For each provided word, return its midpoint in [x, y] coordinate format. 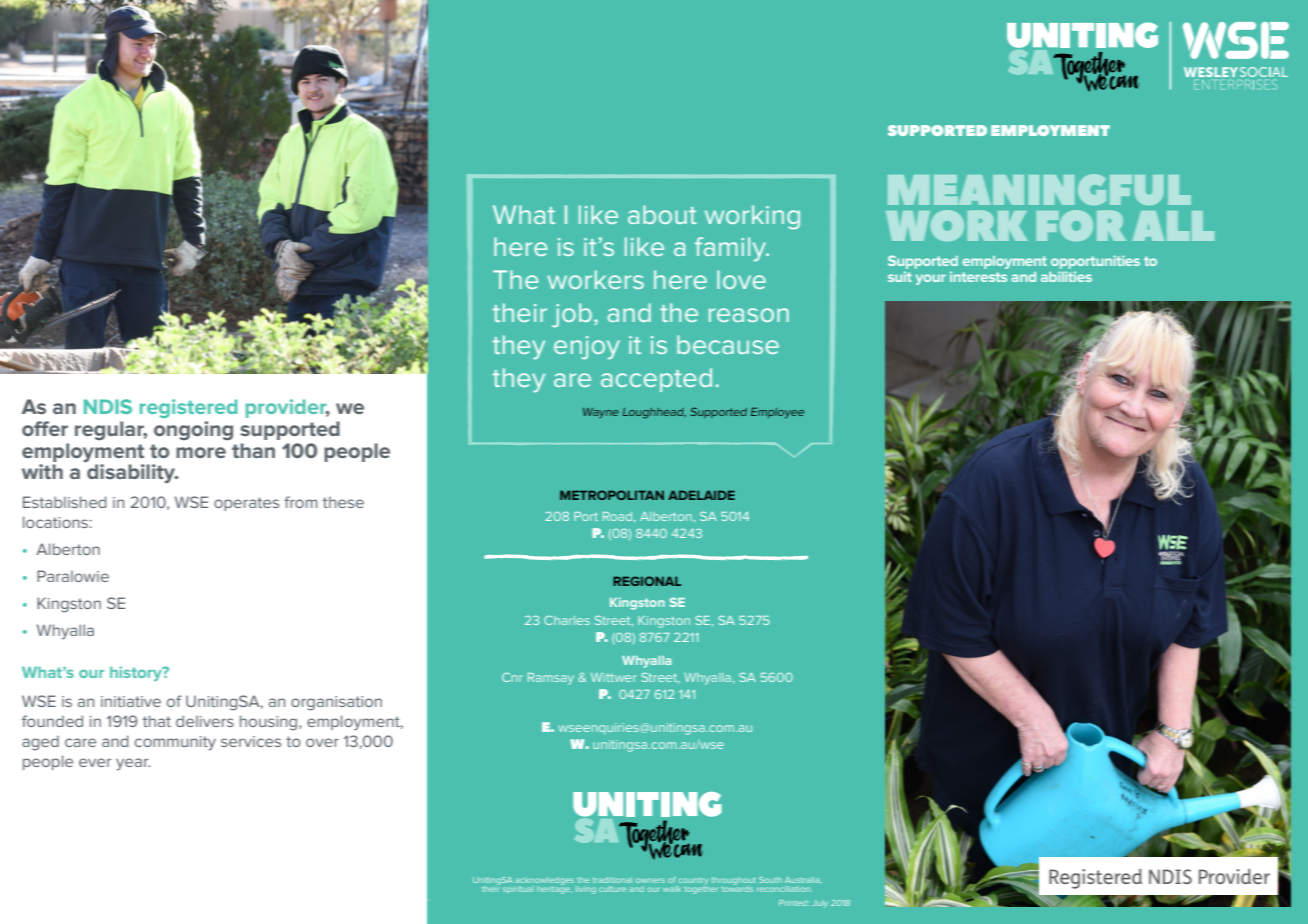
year [133, 764]
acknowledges [544, 882]
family [732, 249]
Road [619, 517]
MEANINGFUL [1039, 189]
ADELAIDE [701, 495]
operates [246, 504]
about [662, 214]
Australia [803, 880]
